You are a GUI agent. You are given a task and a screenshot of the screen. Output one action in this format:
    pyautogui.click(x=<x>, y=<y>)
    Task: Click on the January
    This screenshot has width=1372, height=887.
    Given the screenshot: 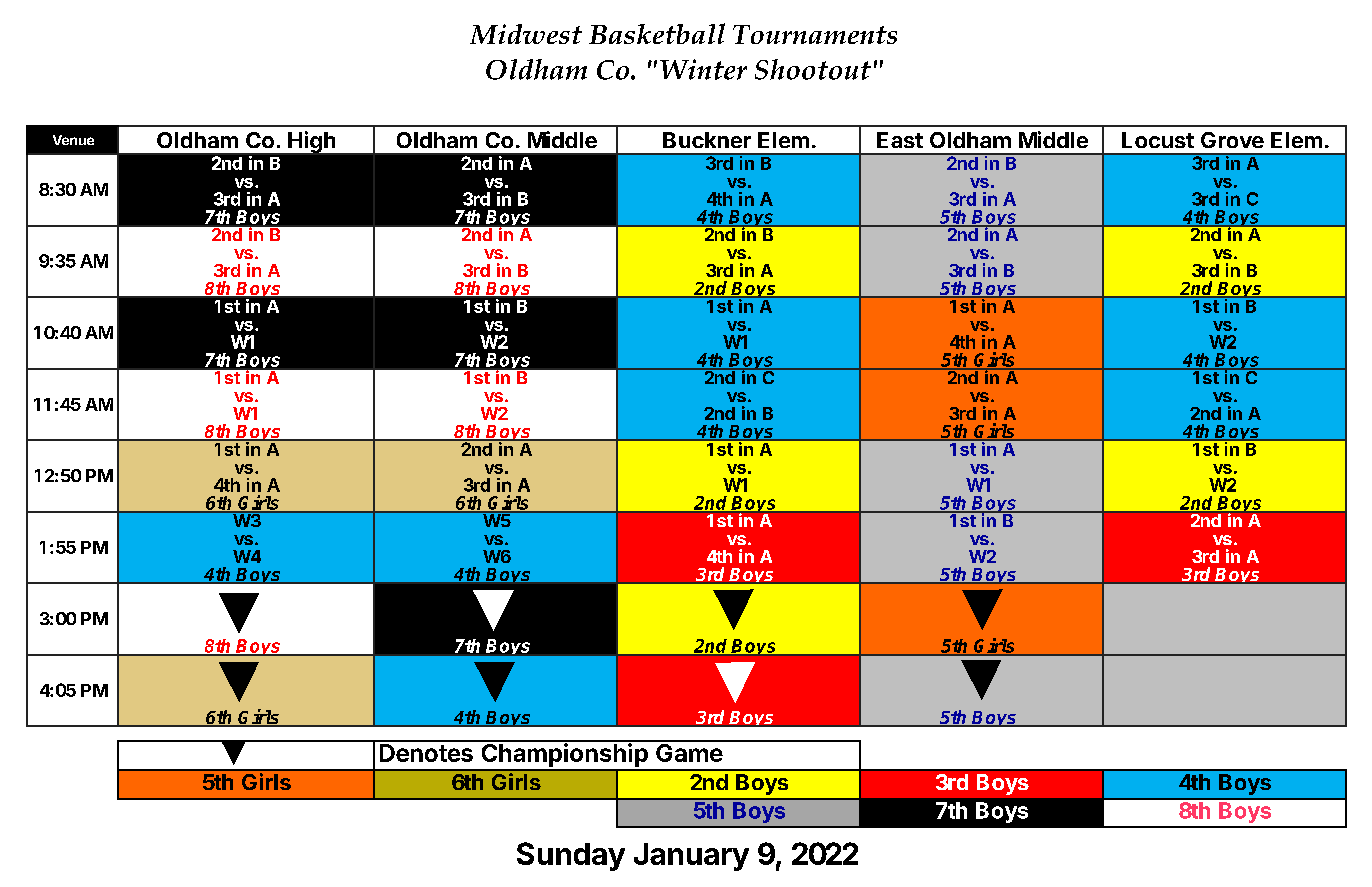 What is the action you would take?
    pyautogui.click(x=691, y=857)
